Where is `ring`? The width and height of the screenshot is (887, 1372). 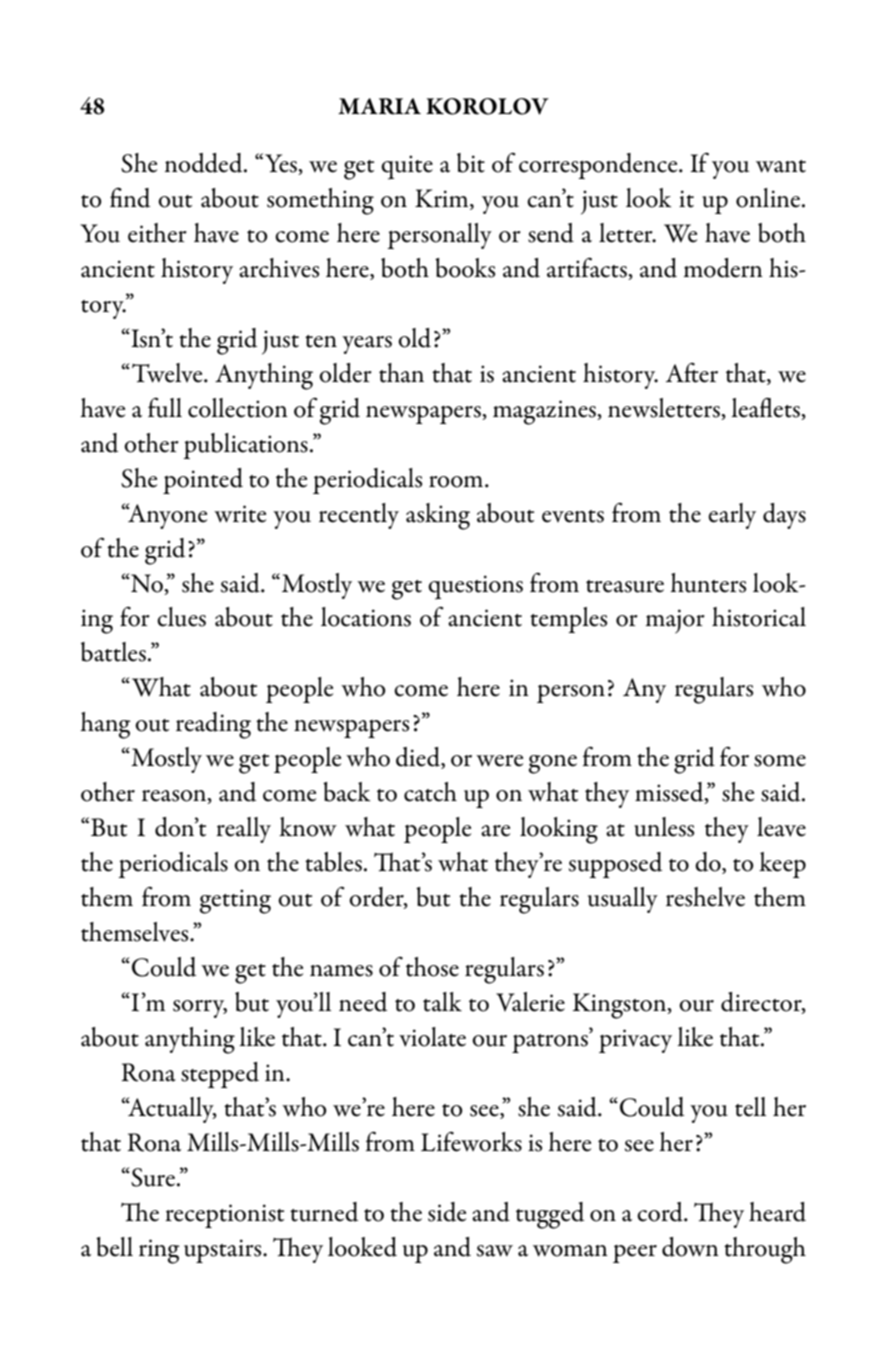
ring is located at coordinates (159, 1251).
